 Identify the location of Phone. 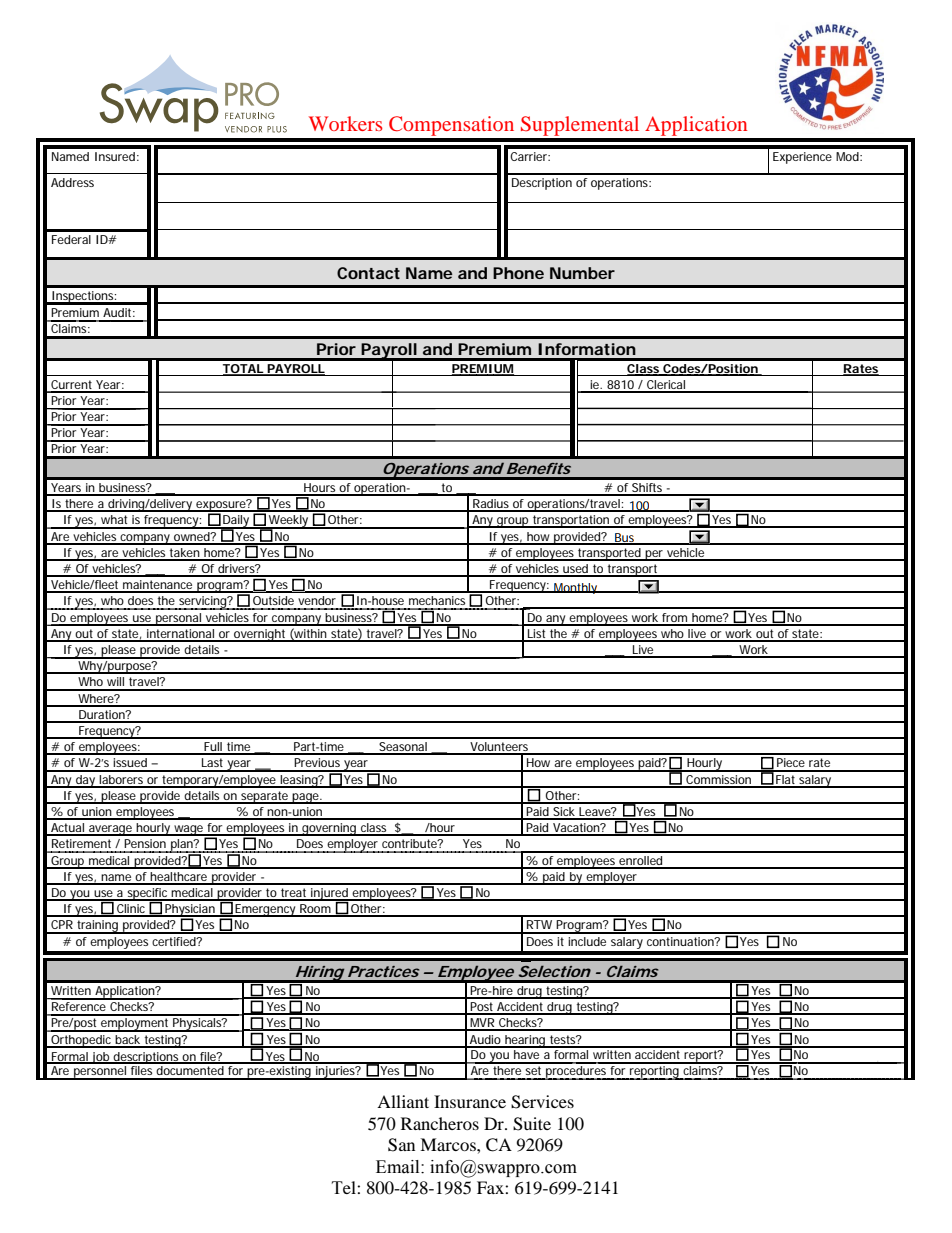
(518, 273).
